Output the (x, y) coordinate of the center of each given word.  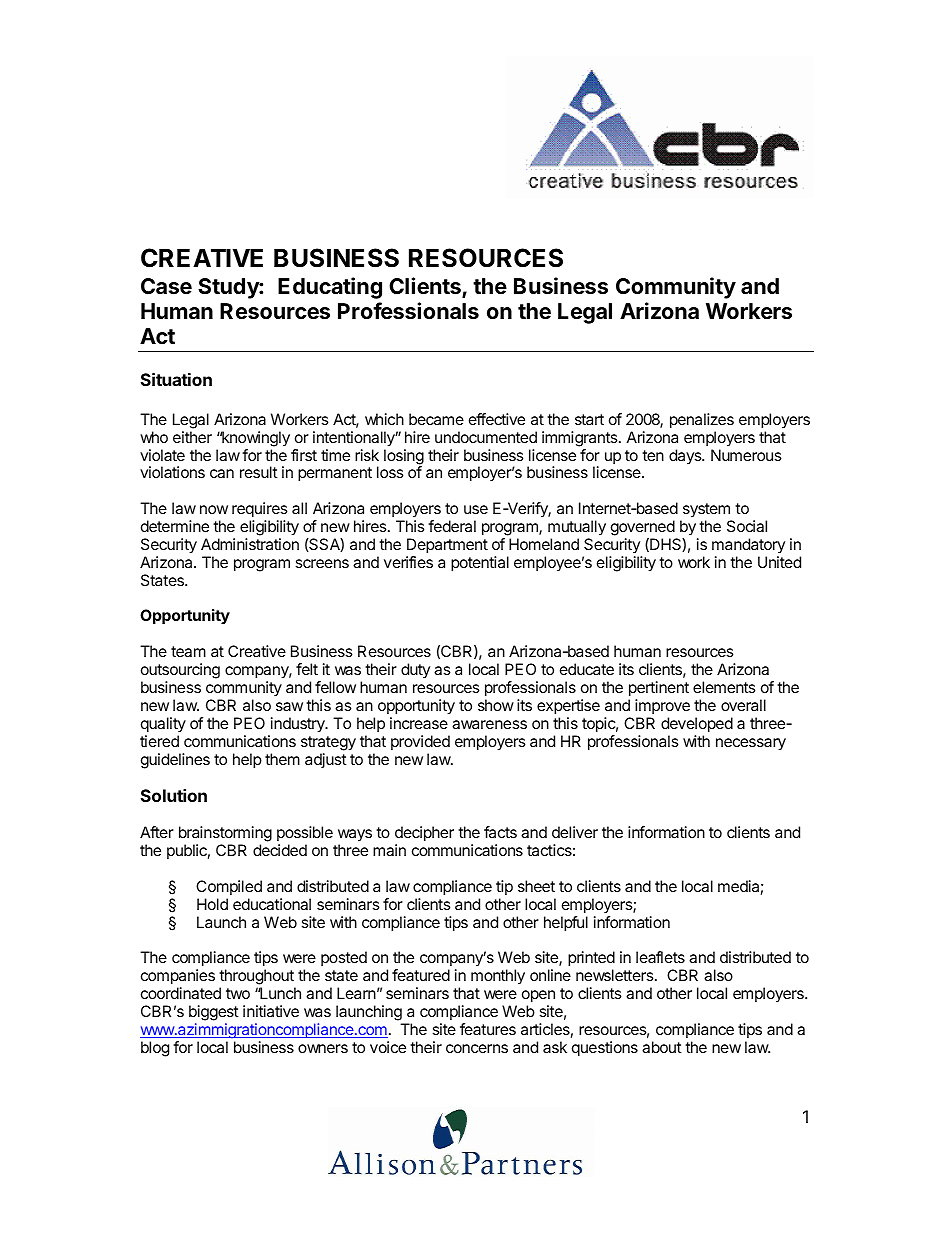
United (779, 562)
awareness (489, 724)
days (686, 456)
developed (697, 725)
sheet (536, 886)
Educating (330, 288)
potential (480, 564)
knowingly (255, 439)
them (282, 759)
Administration (250, 544)
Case (166, 286)
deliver (575, 832)
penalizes (702, 421)
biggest (214, 1014)
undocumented (486, 437)
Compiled (229, 887)
